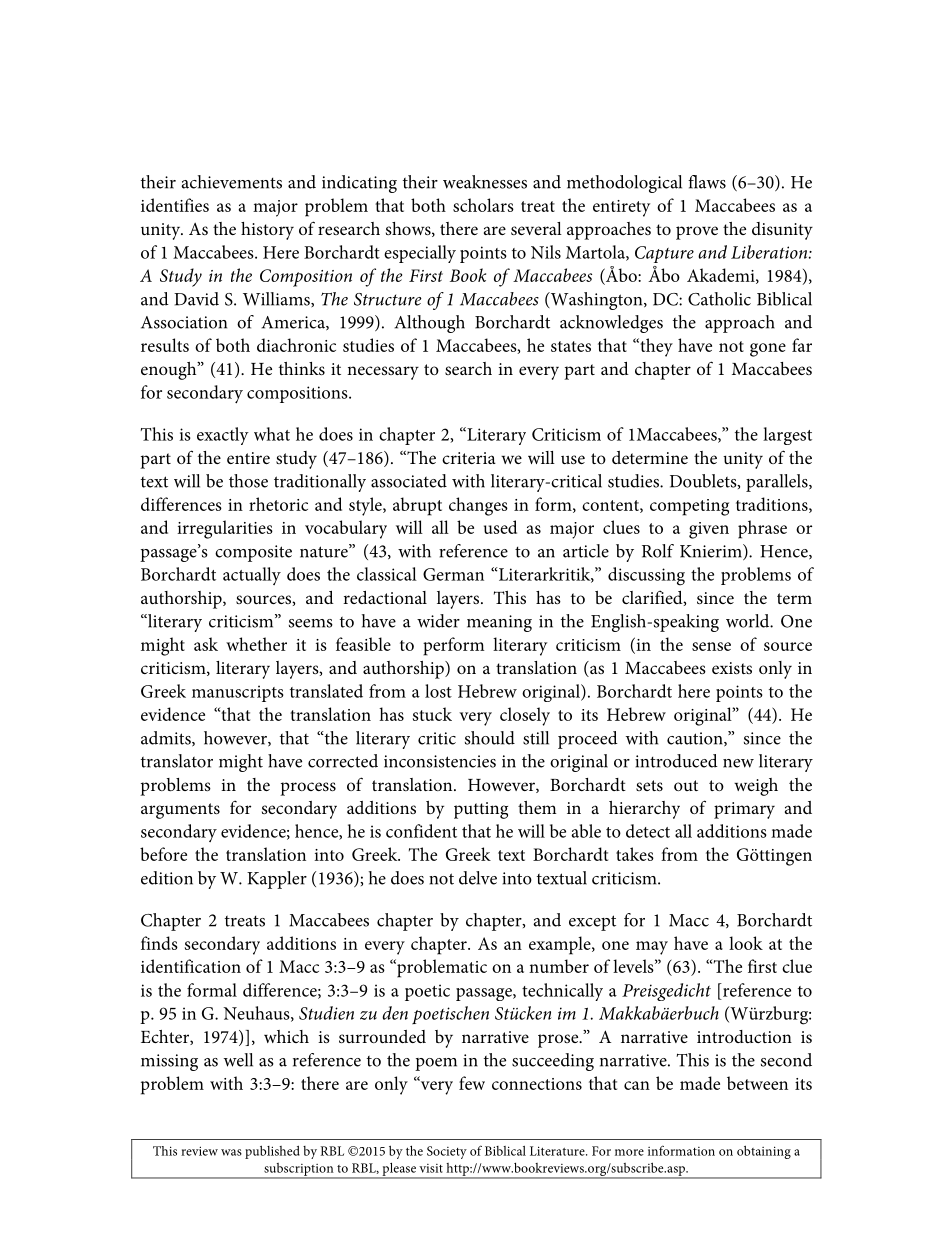 This screenshot has height=1233, width=952. What do you see at coordinates (272, 1152) in the screenshot?
I see `published` at bounding box center [272, 1152].
